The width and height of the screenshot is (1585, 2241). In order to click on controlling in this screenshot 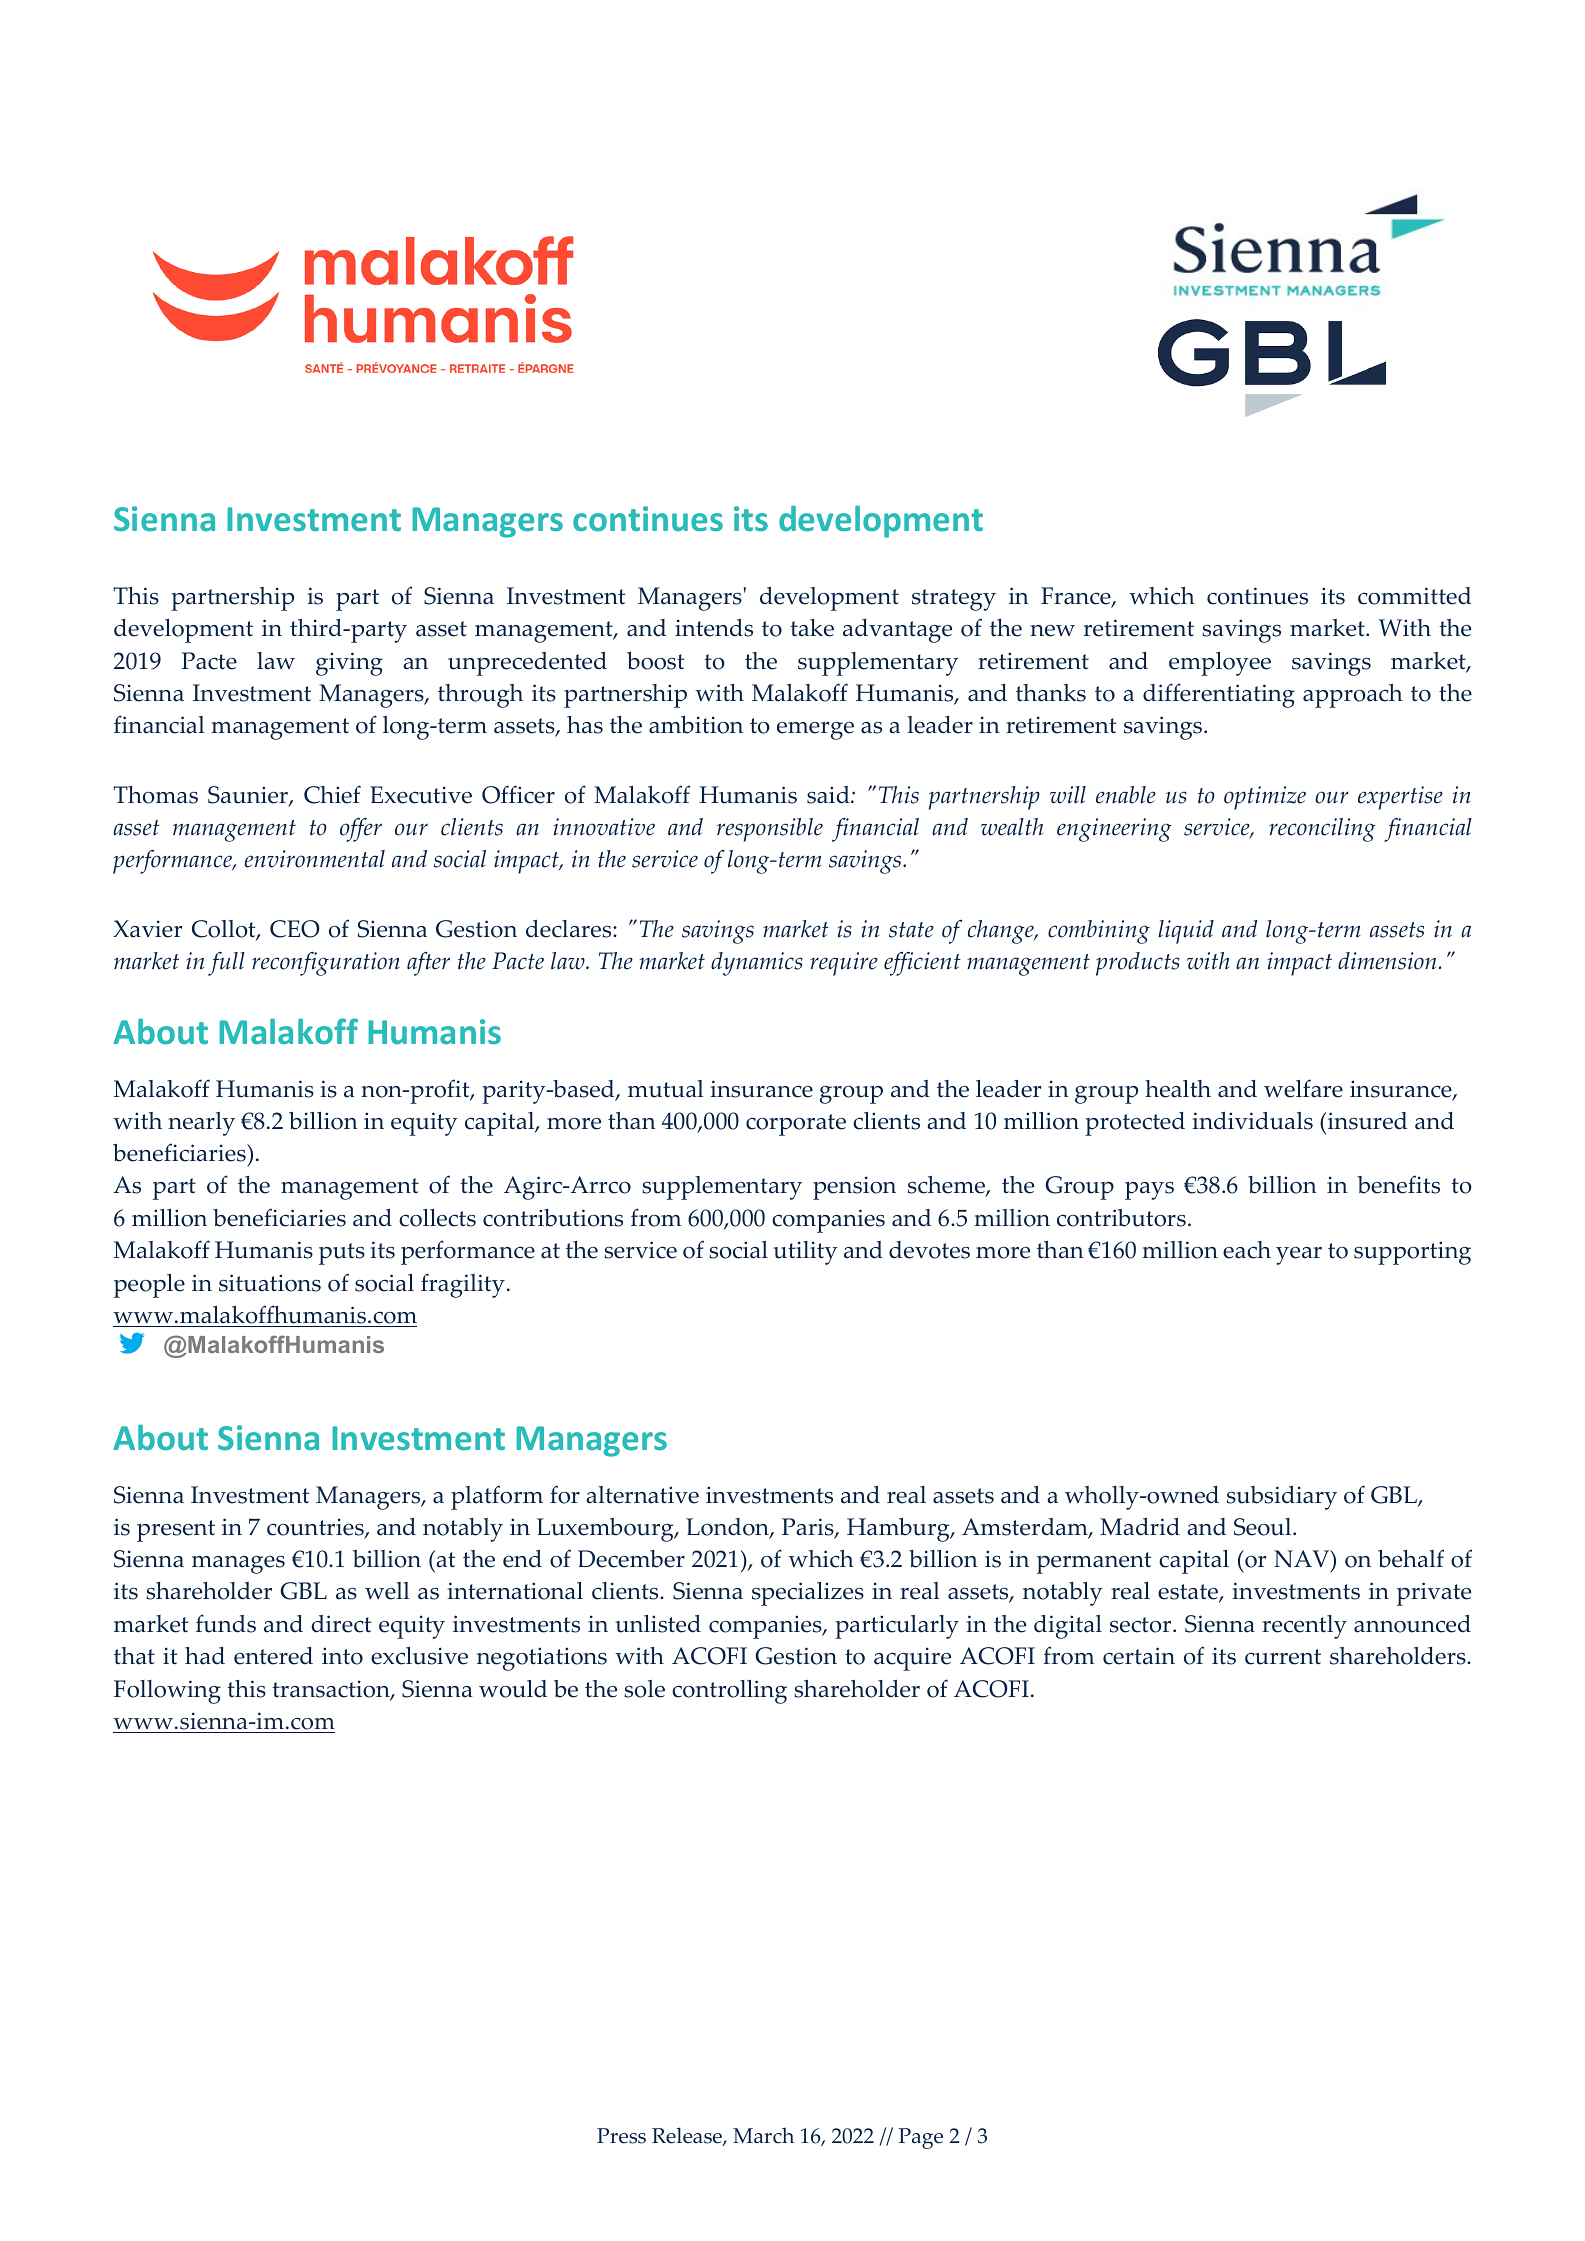, I will do `click(729, 1692)`.
